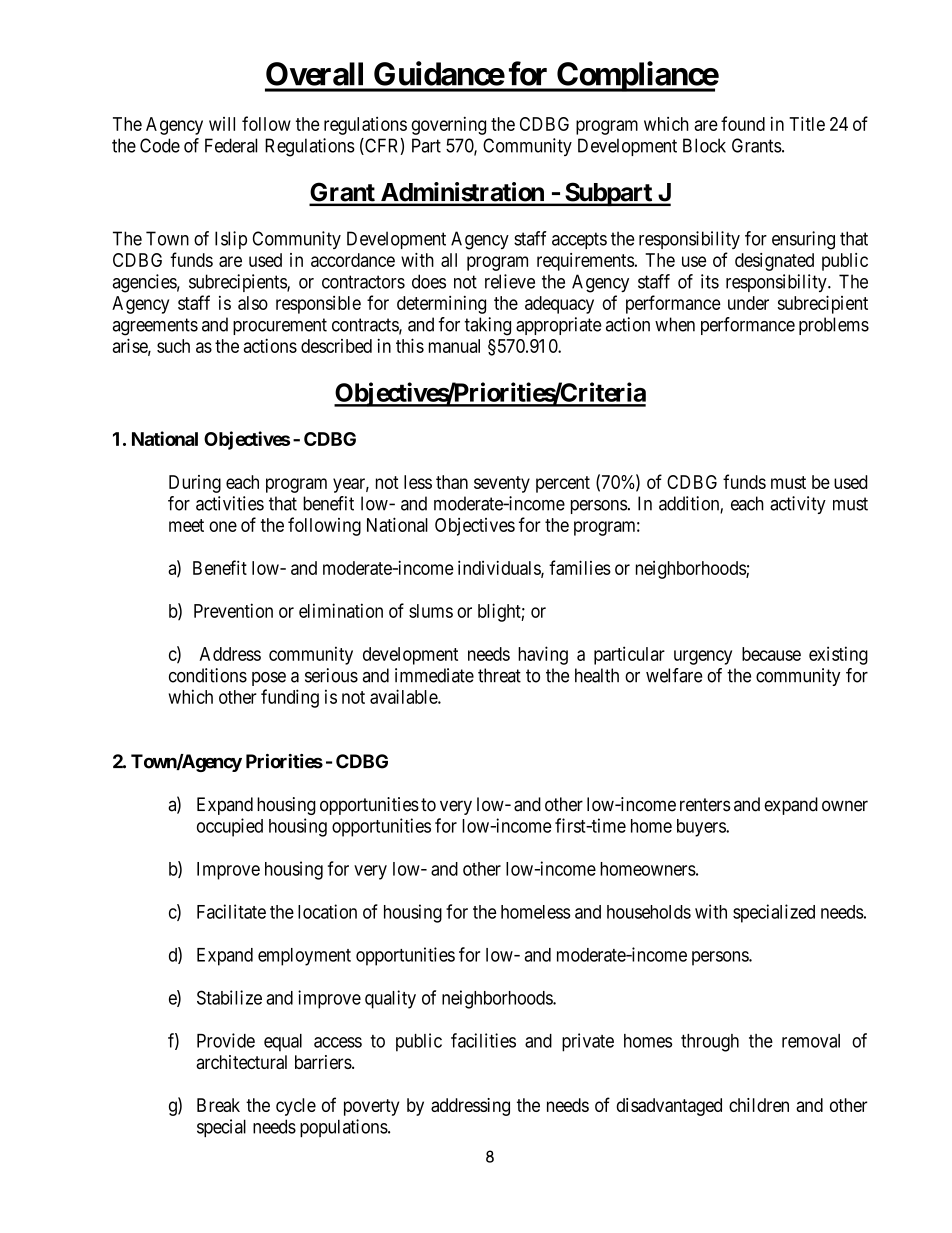  Describe the element at coordinates (759, 1105) in the page. I see `children` at that location.
